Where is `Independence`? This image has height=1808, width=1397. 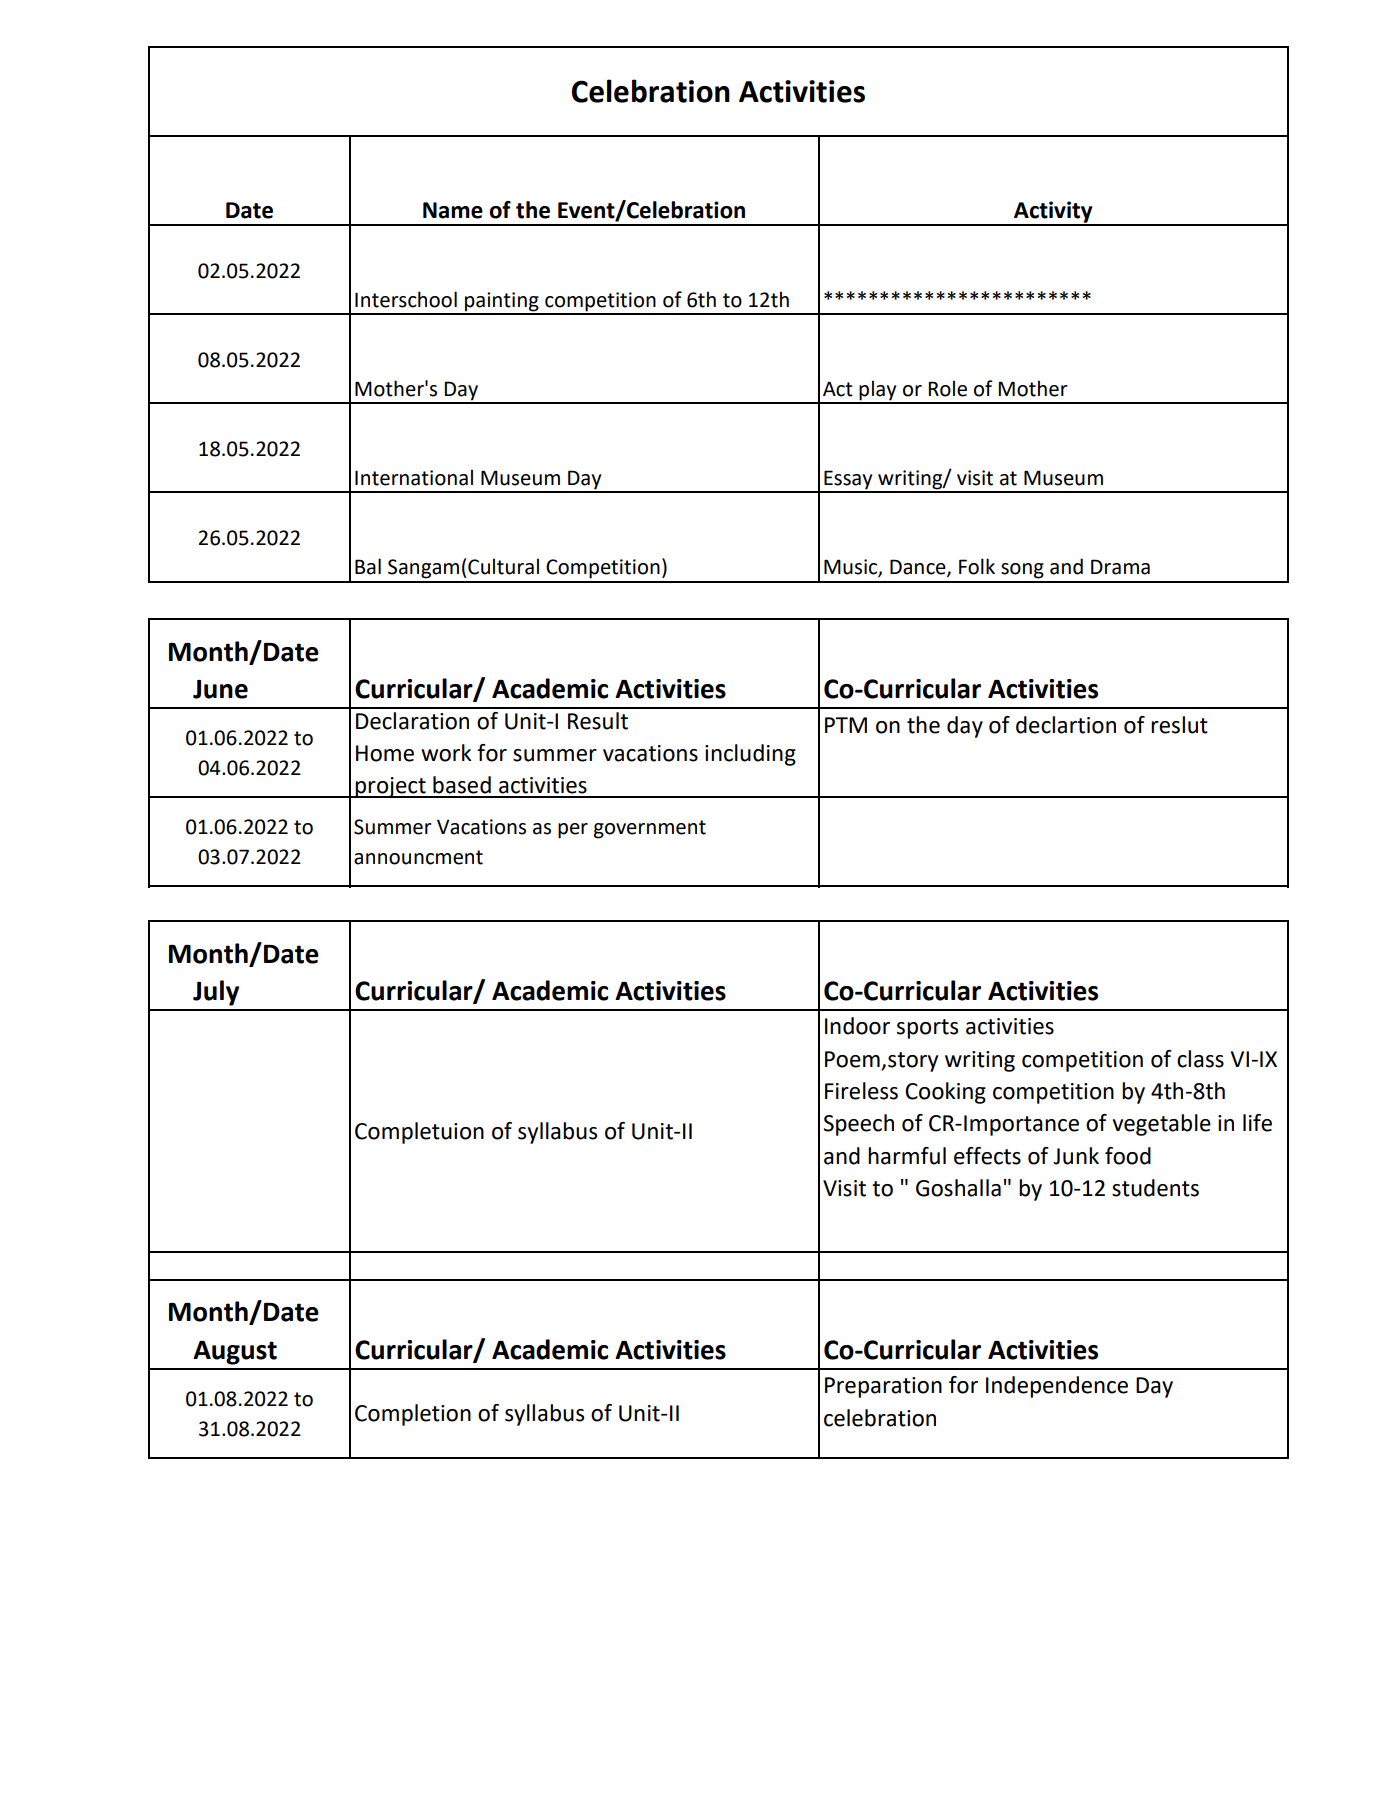 Independence is located at coordinates (1057, 1387).
